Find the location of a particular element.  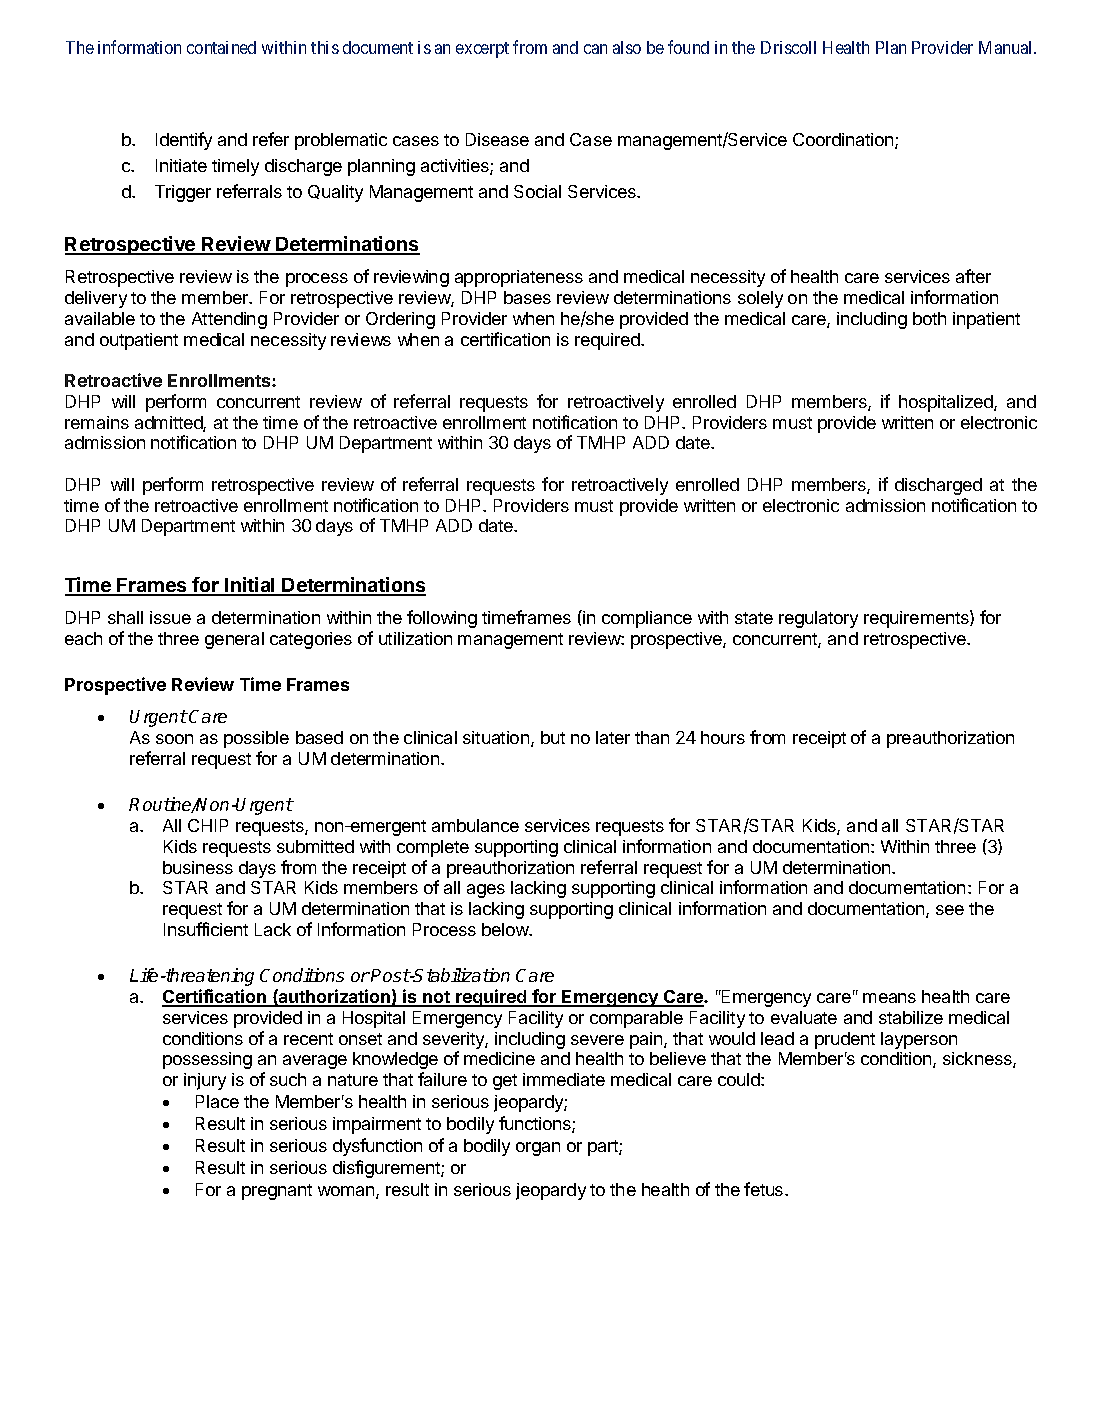

fetus is located at coordinates (765, 1189).
